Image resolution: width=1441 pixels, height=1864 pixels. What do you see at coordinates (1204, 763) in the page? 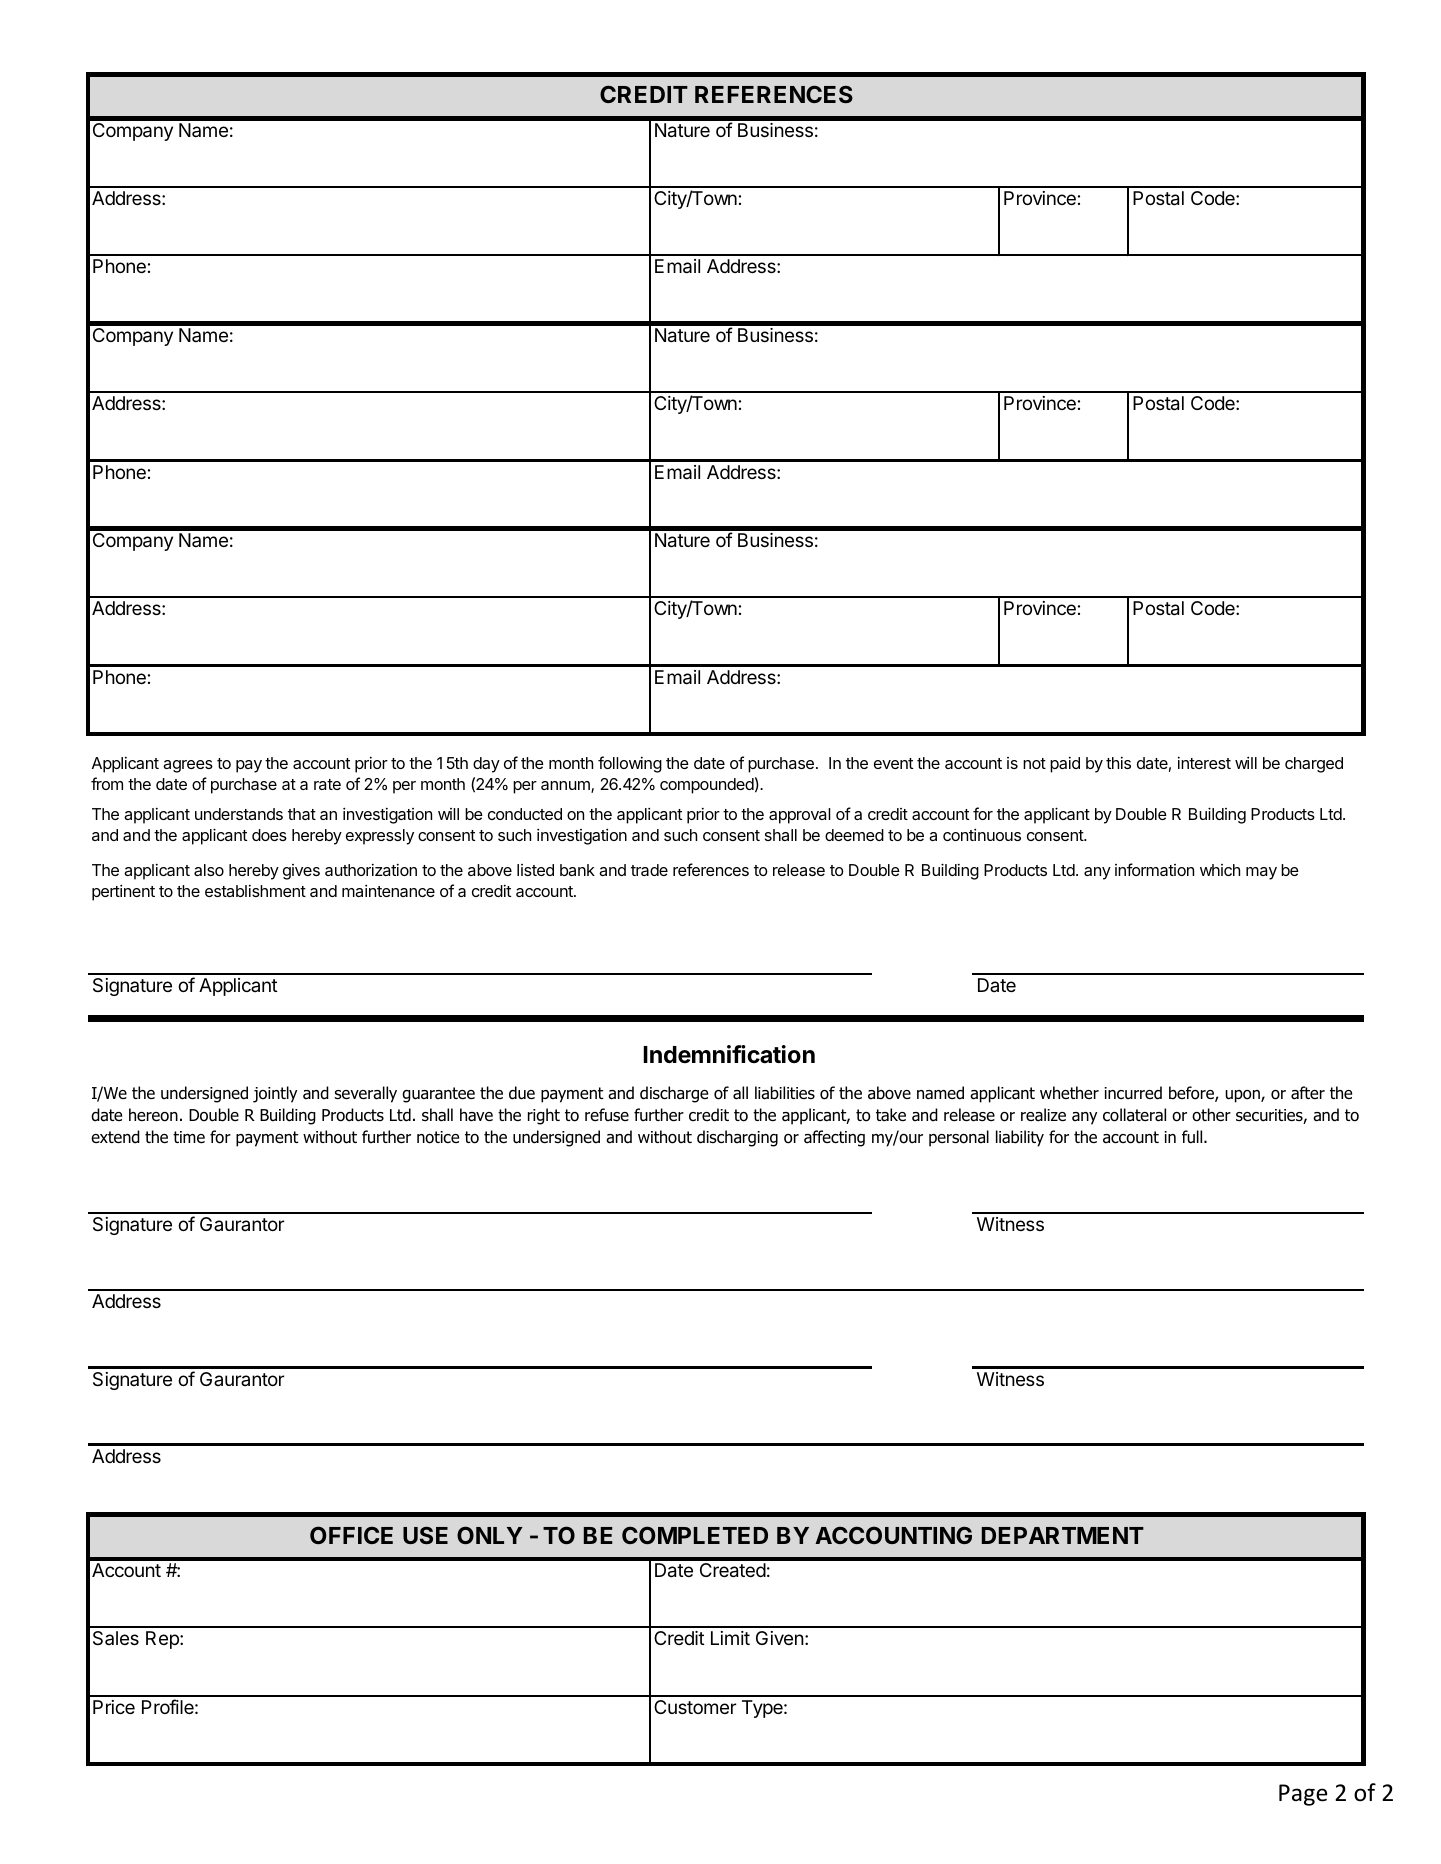
I see `interest` at bounding box center [1204, 763].
